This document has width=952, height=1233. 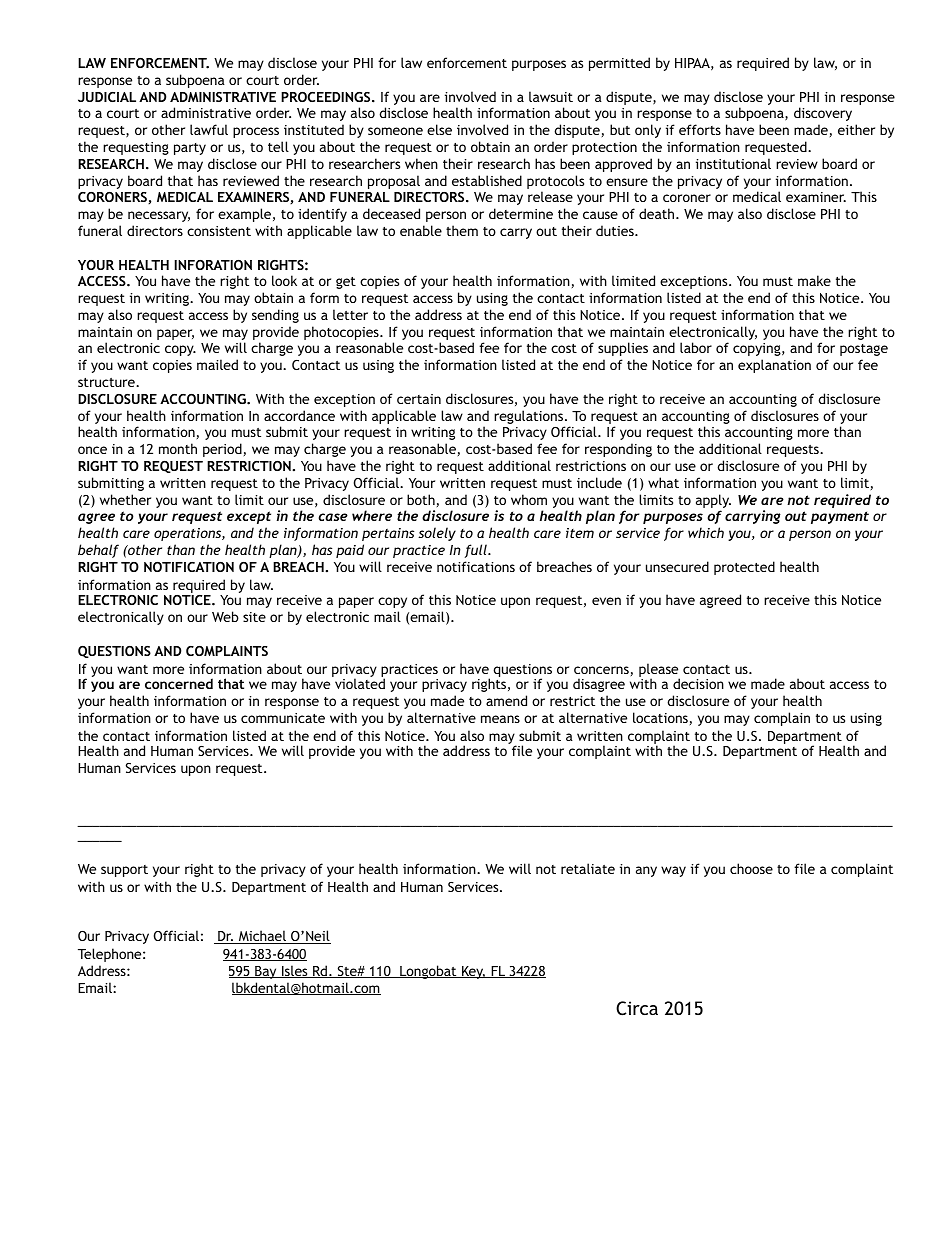 What do you see at coordinates (823, 114) in the document?
I see `discovery` at bounding box center [823, 114].
